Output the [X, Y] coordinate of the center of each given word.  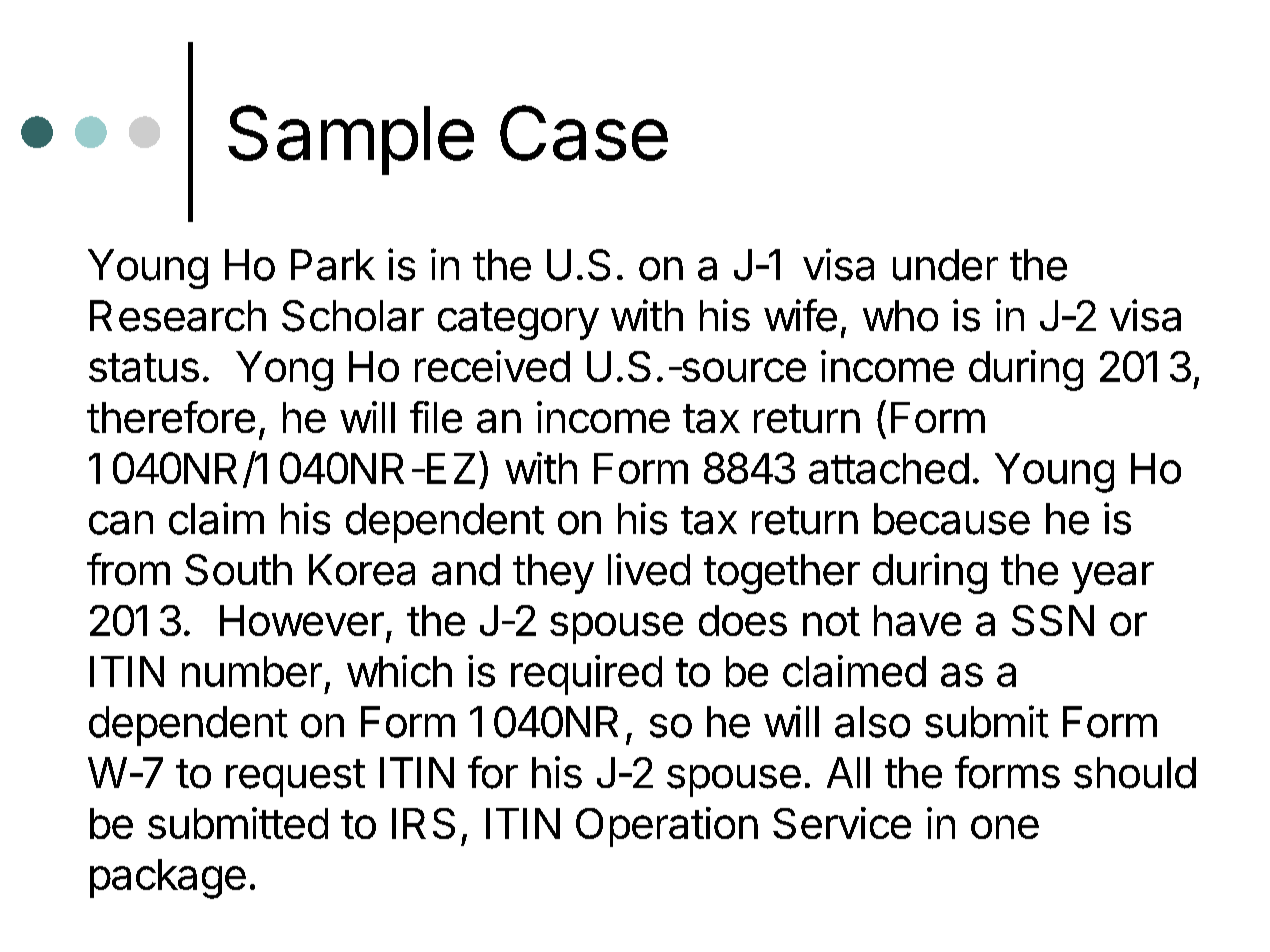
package [168, 879]
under [945, 265]
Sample [351, 140]
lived [649, 569]
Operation [667, 827]
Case [584, 133]
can [121, 523]
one [1005, 827]
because [952, 519]
